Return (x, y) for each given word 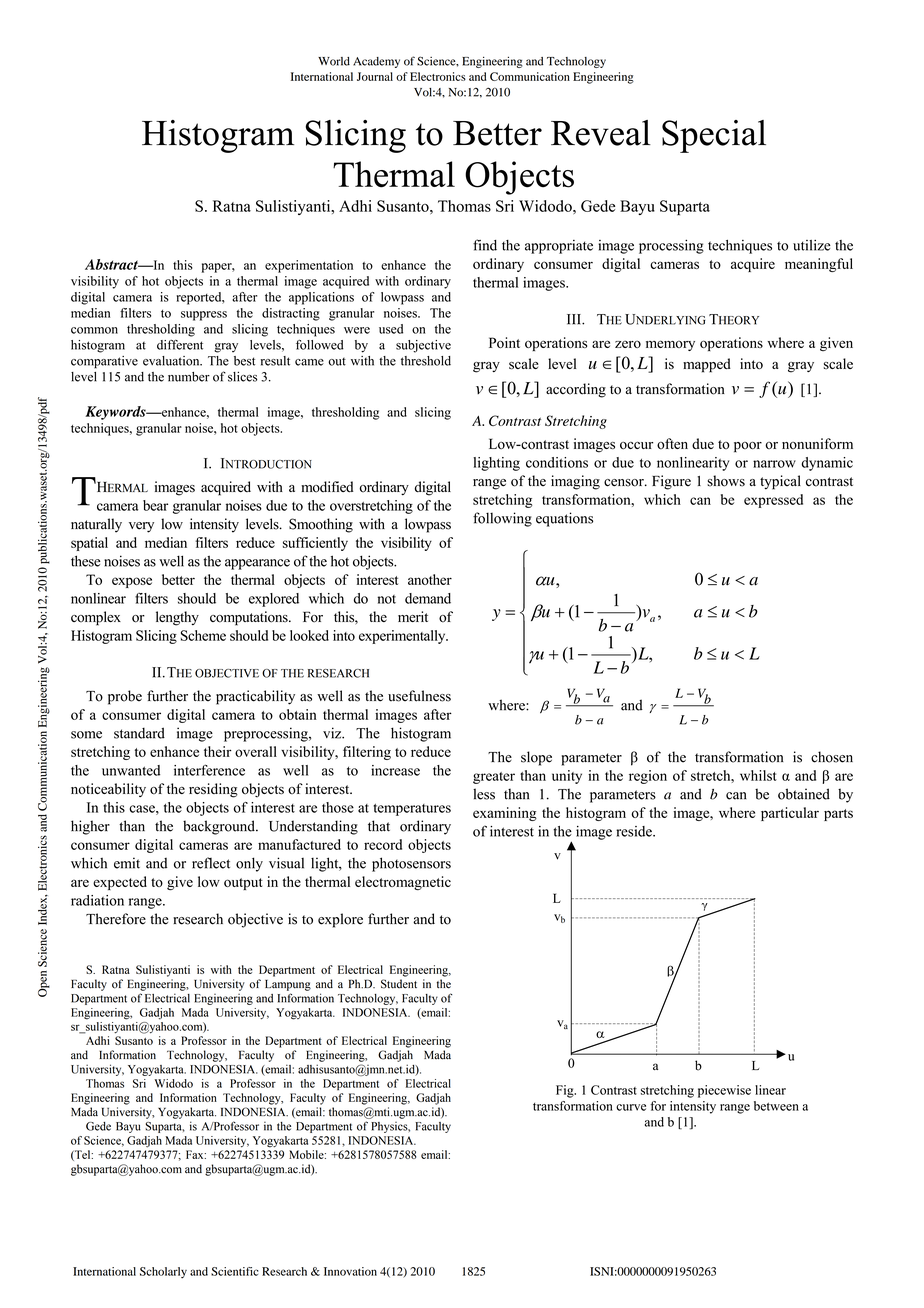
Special (714, 136)
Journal (375, 76)
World (334, 61)
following (502, 519)
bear (155, 505)
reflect (211, 863)
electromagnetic (403, 883)
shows (726, 481)
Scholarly (163, 1273)
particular (790, 814)
